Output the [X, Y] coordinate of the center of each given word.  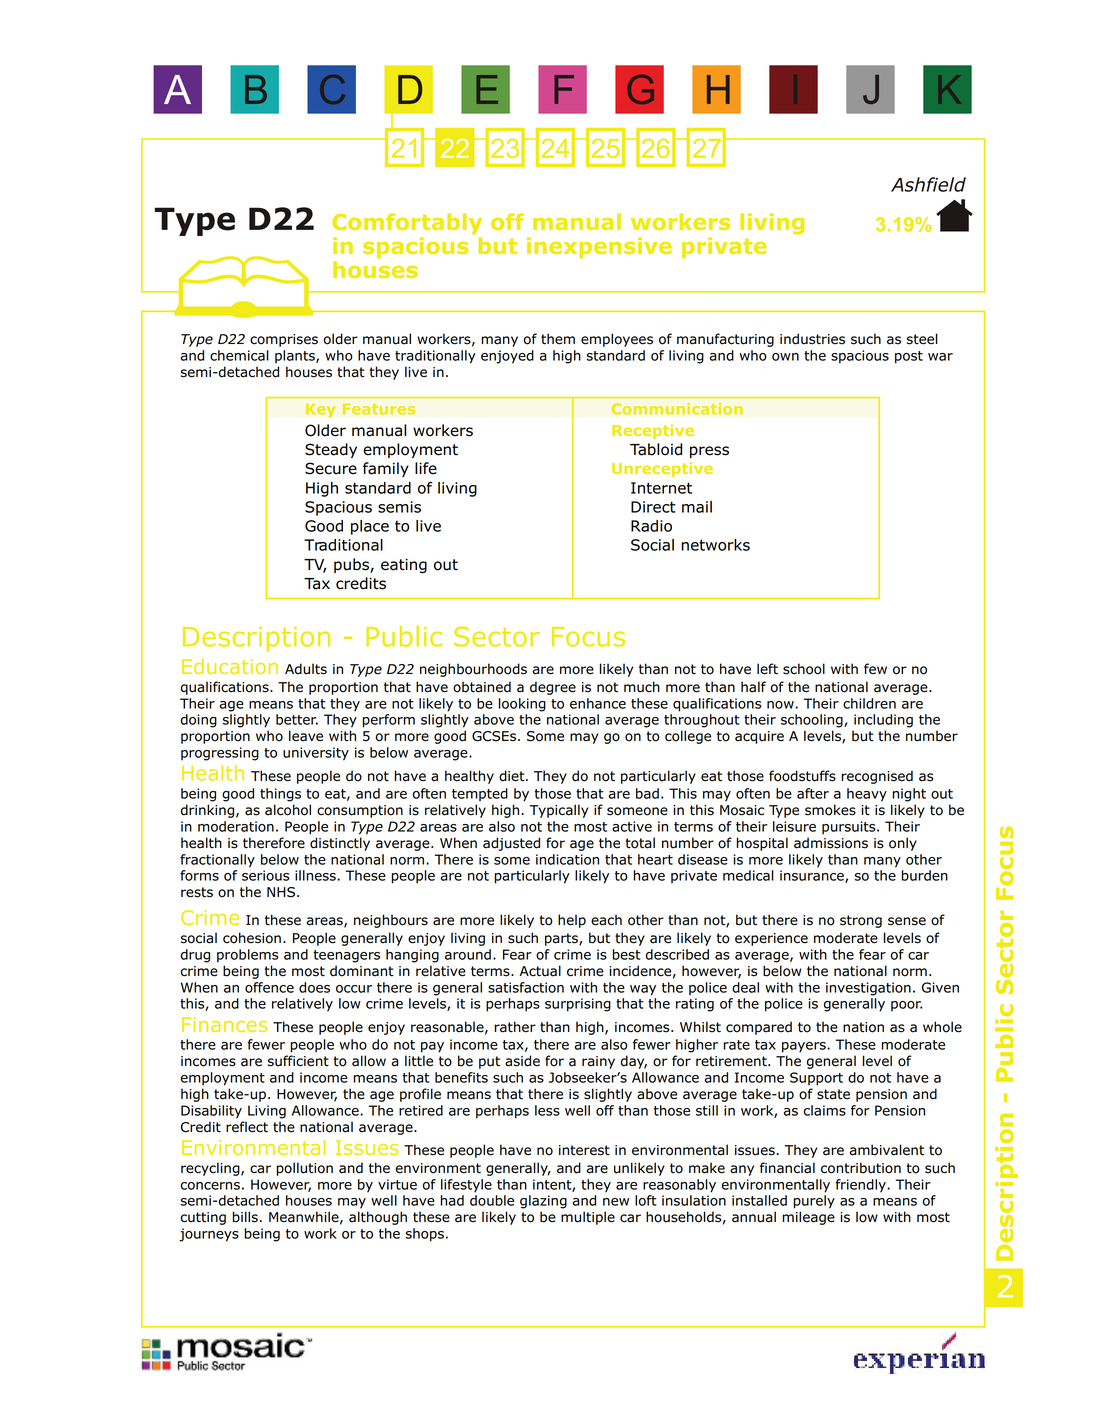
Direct [653, 507]
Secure [331, 468]
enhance [598, 703]
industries [812, 339]
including [883, 721]
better [297, 719]
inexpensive [599, 247]
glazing [543, 1202]
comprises [284, 340]
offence [269, 987]
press [709, 452]
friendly [861, 1186]
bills [245, 1217]
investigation [868, 989]
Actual [540, 971]
